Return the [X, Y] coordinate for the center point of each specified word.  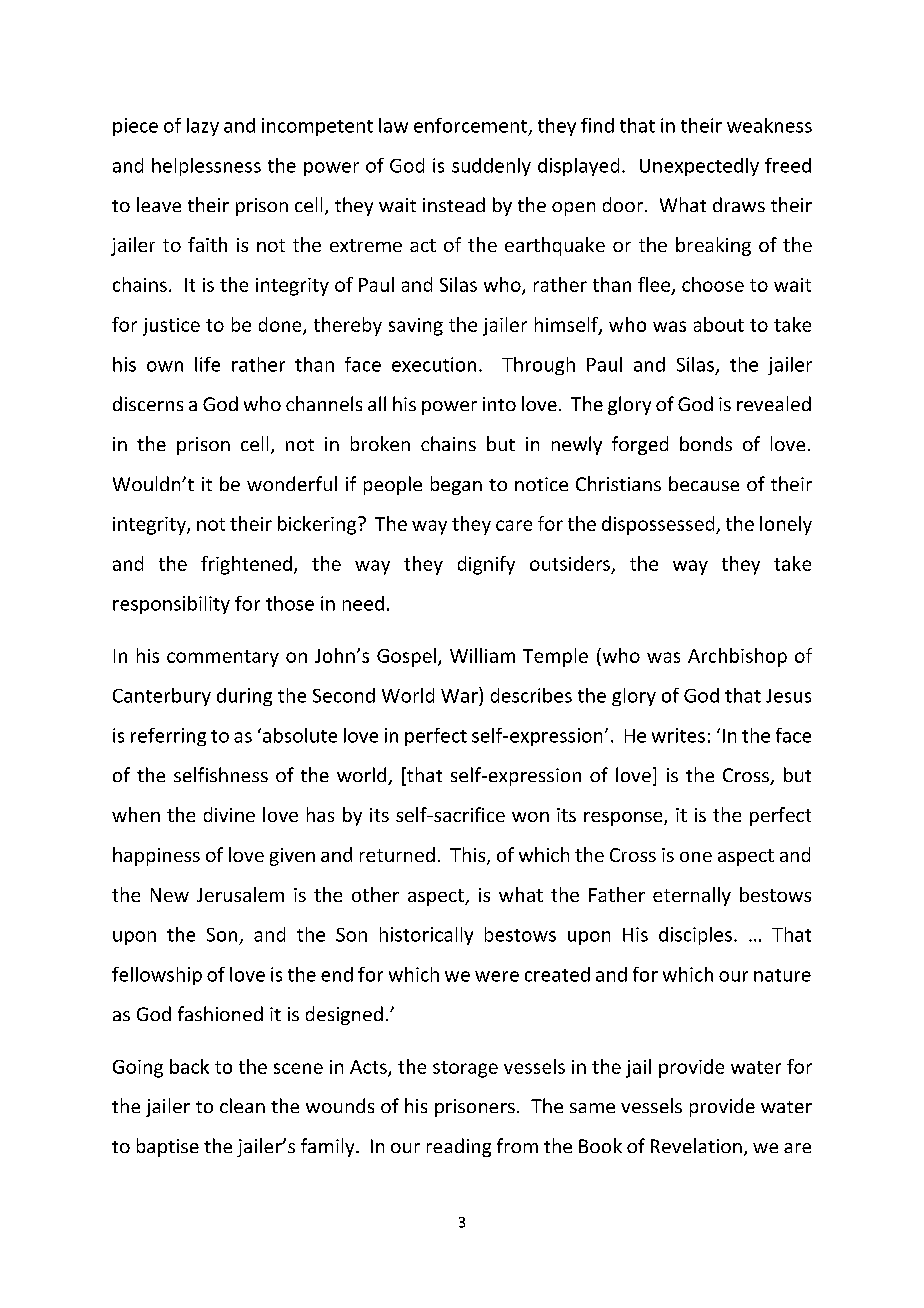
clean [242, 1105]
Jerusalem [240, 894]
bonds [706, 443]
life [207, 364]
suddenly [491, 167]
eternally [692, 896]
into [499, 404]
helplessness [206, 167]
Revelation [696, 1145]
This [469, 856]
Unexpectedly [699, 167]
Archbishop [737, 657]
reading [459, 1147]
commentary [223, 658]
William [482, 655]
